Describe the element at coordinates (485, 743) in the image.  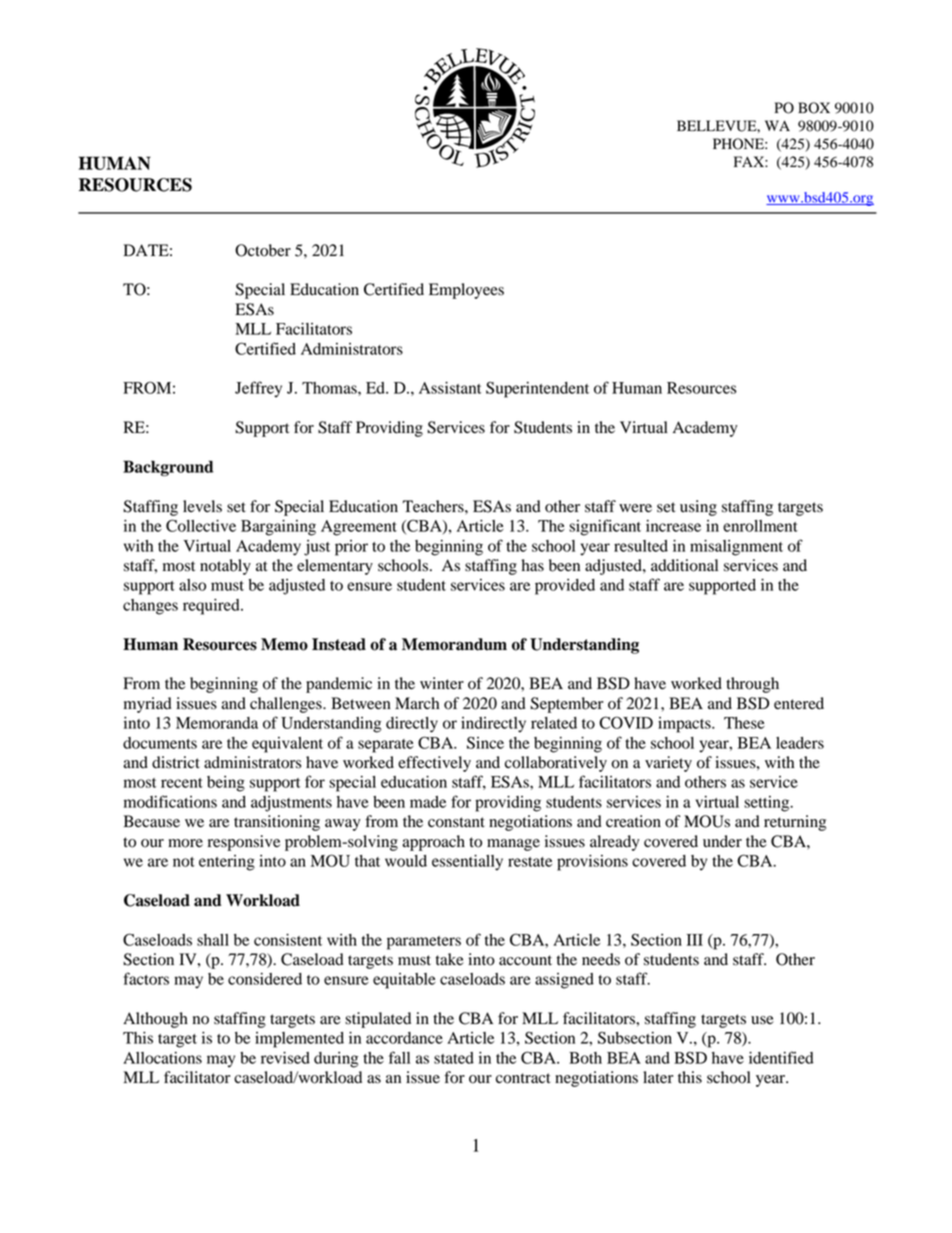
I see `Since` at that location.
